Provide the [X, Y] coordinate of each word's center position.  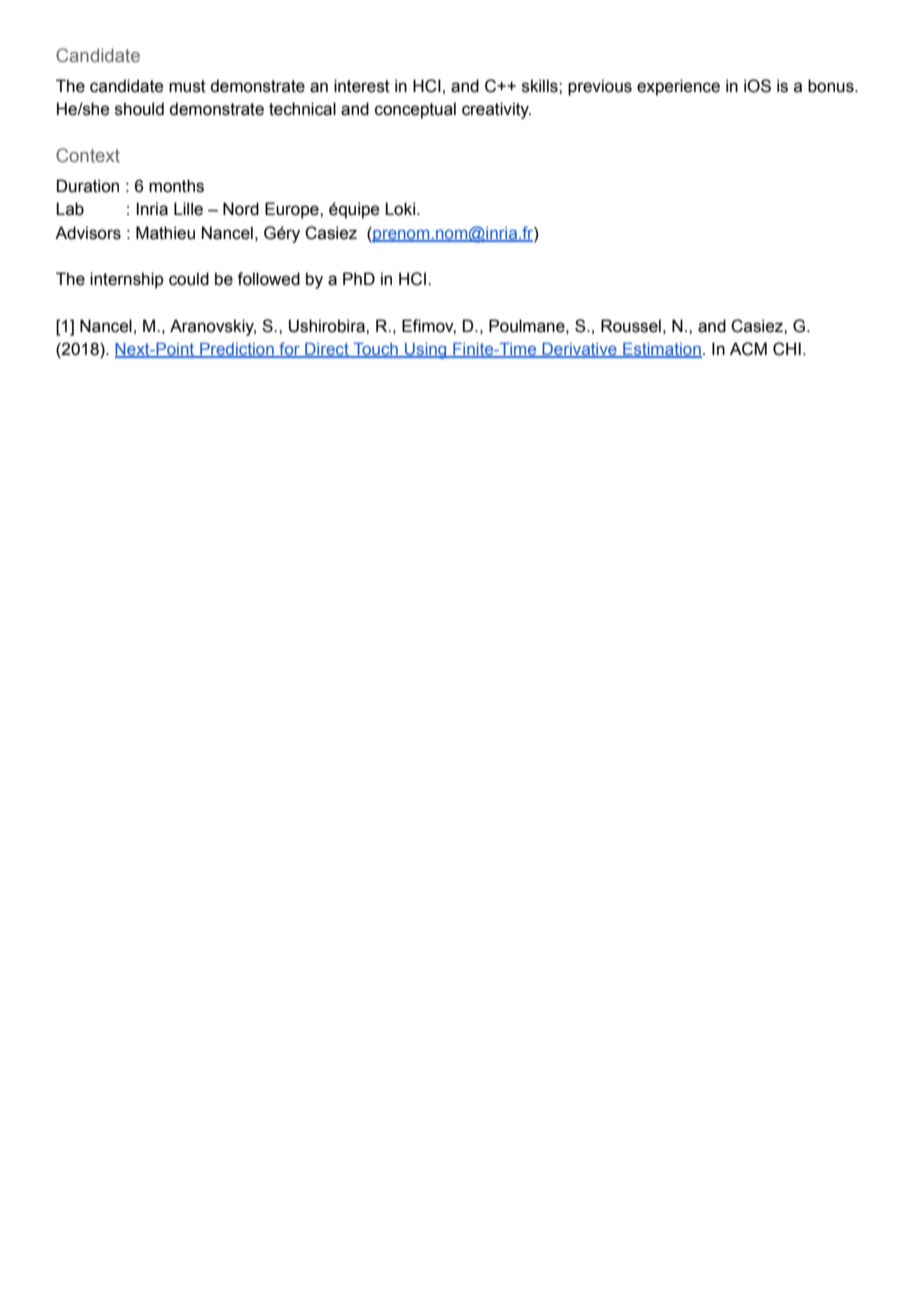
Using [426, 351]
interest [362, 86]
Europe [293, 210]
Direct [327, 350]
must [187, 86]
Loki [400, 209]
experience [678, 87]
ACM [748, 349]
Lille [188, 209]
